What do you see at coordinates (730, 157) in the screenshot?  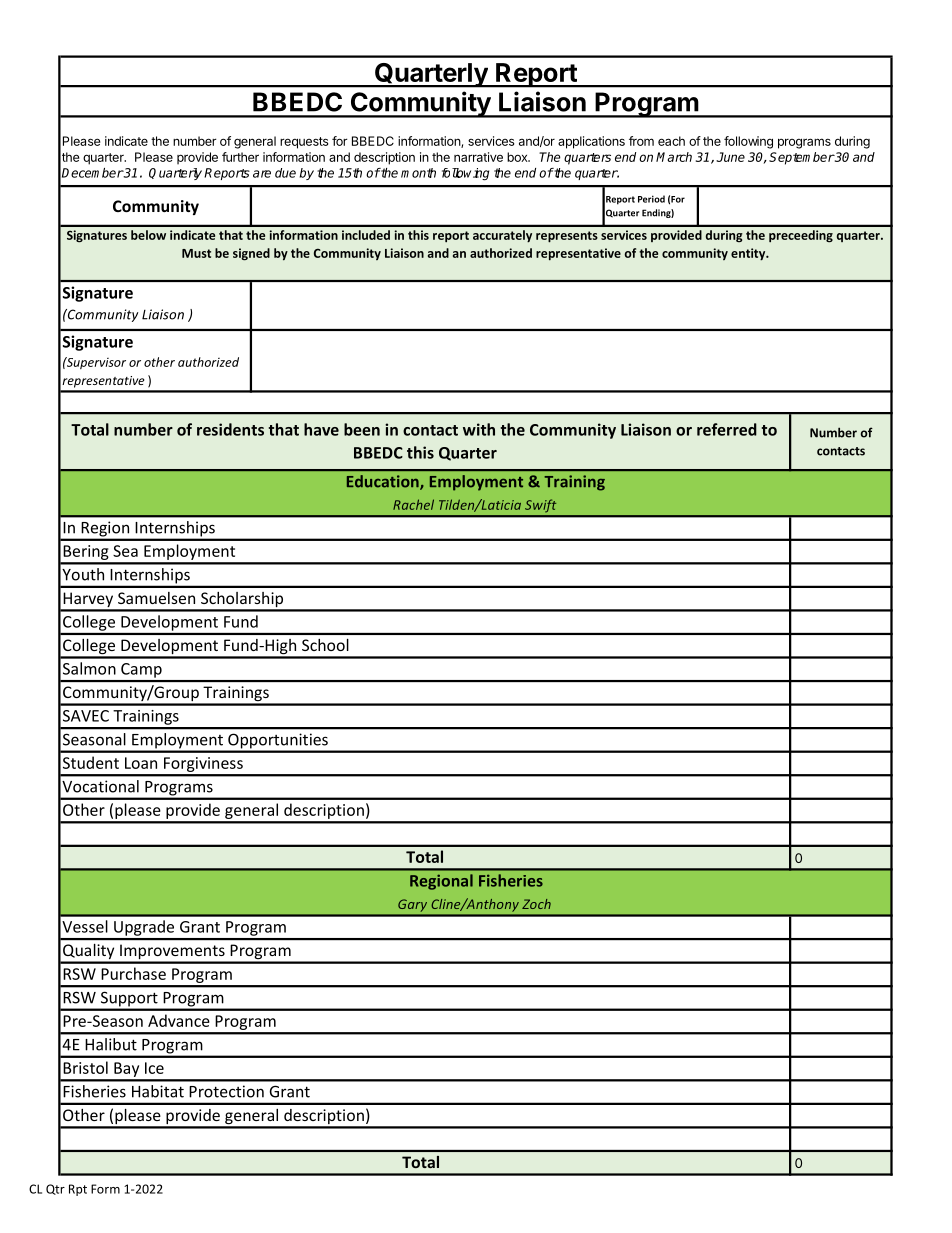 I see `June` at bounding box center [730, 157].
